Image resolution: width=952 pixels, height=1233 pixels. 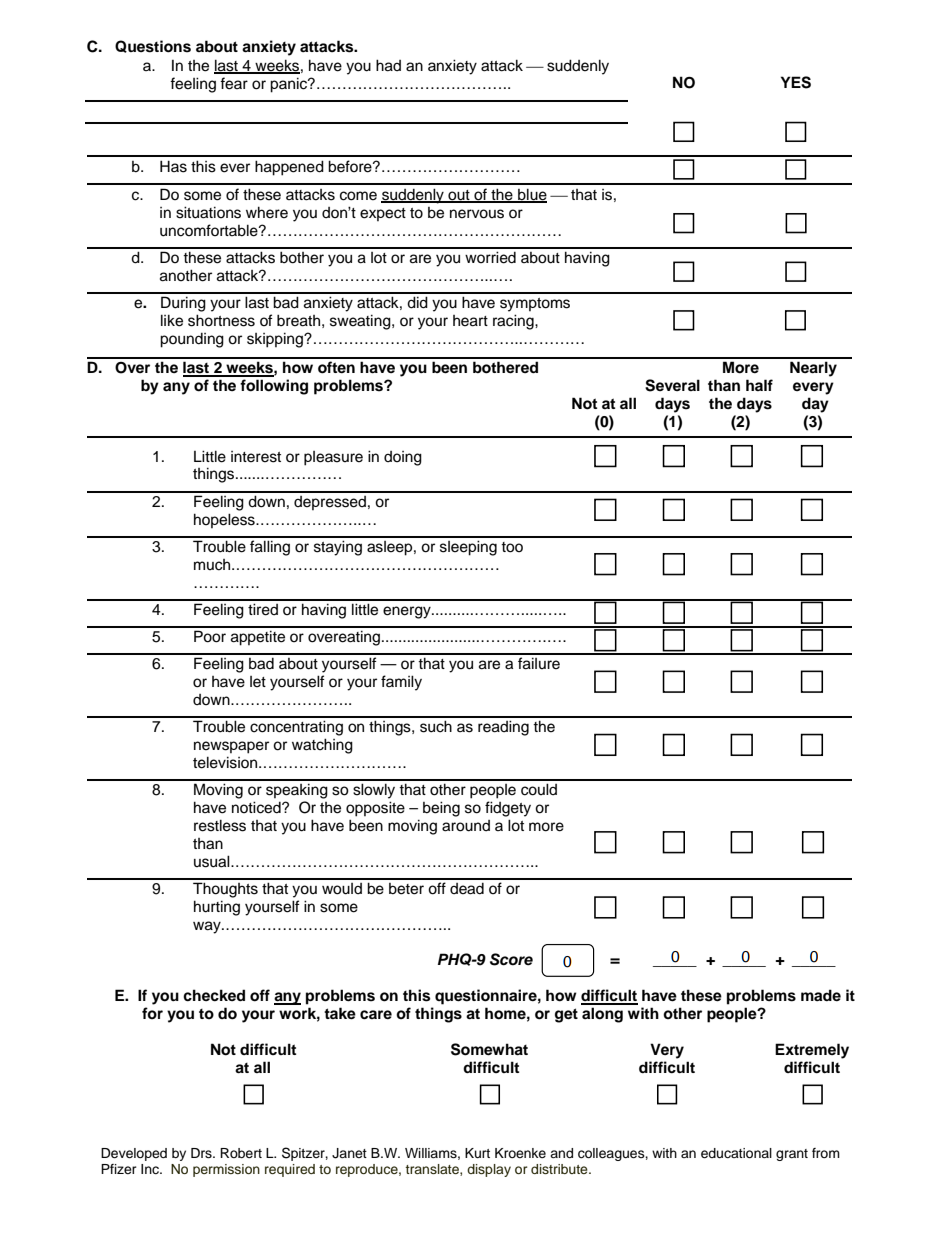 What do you see at coordinates (441, 809) in the screenshot?
I see `being` at bounding box center [441, 809].
